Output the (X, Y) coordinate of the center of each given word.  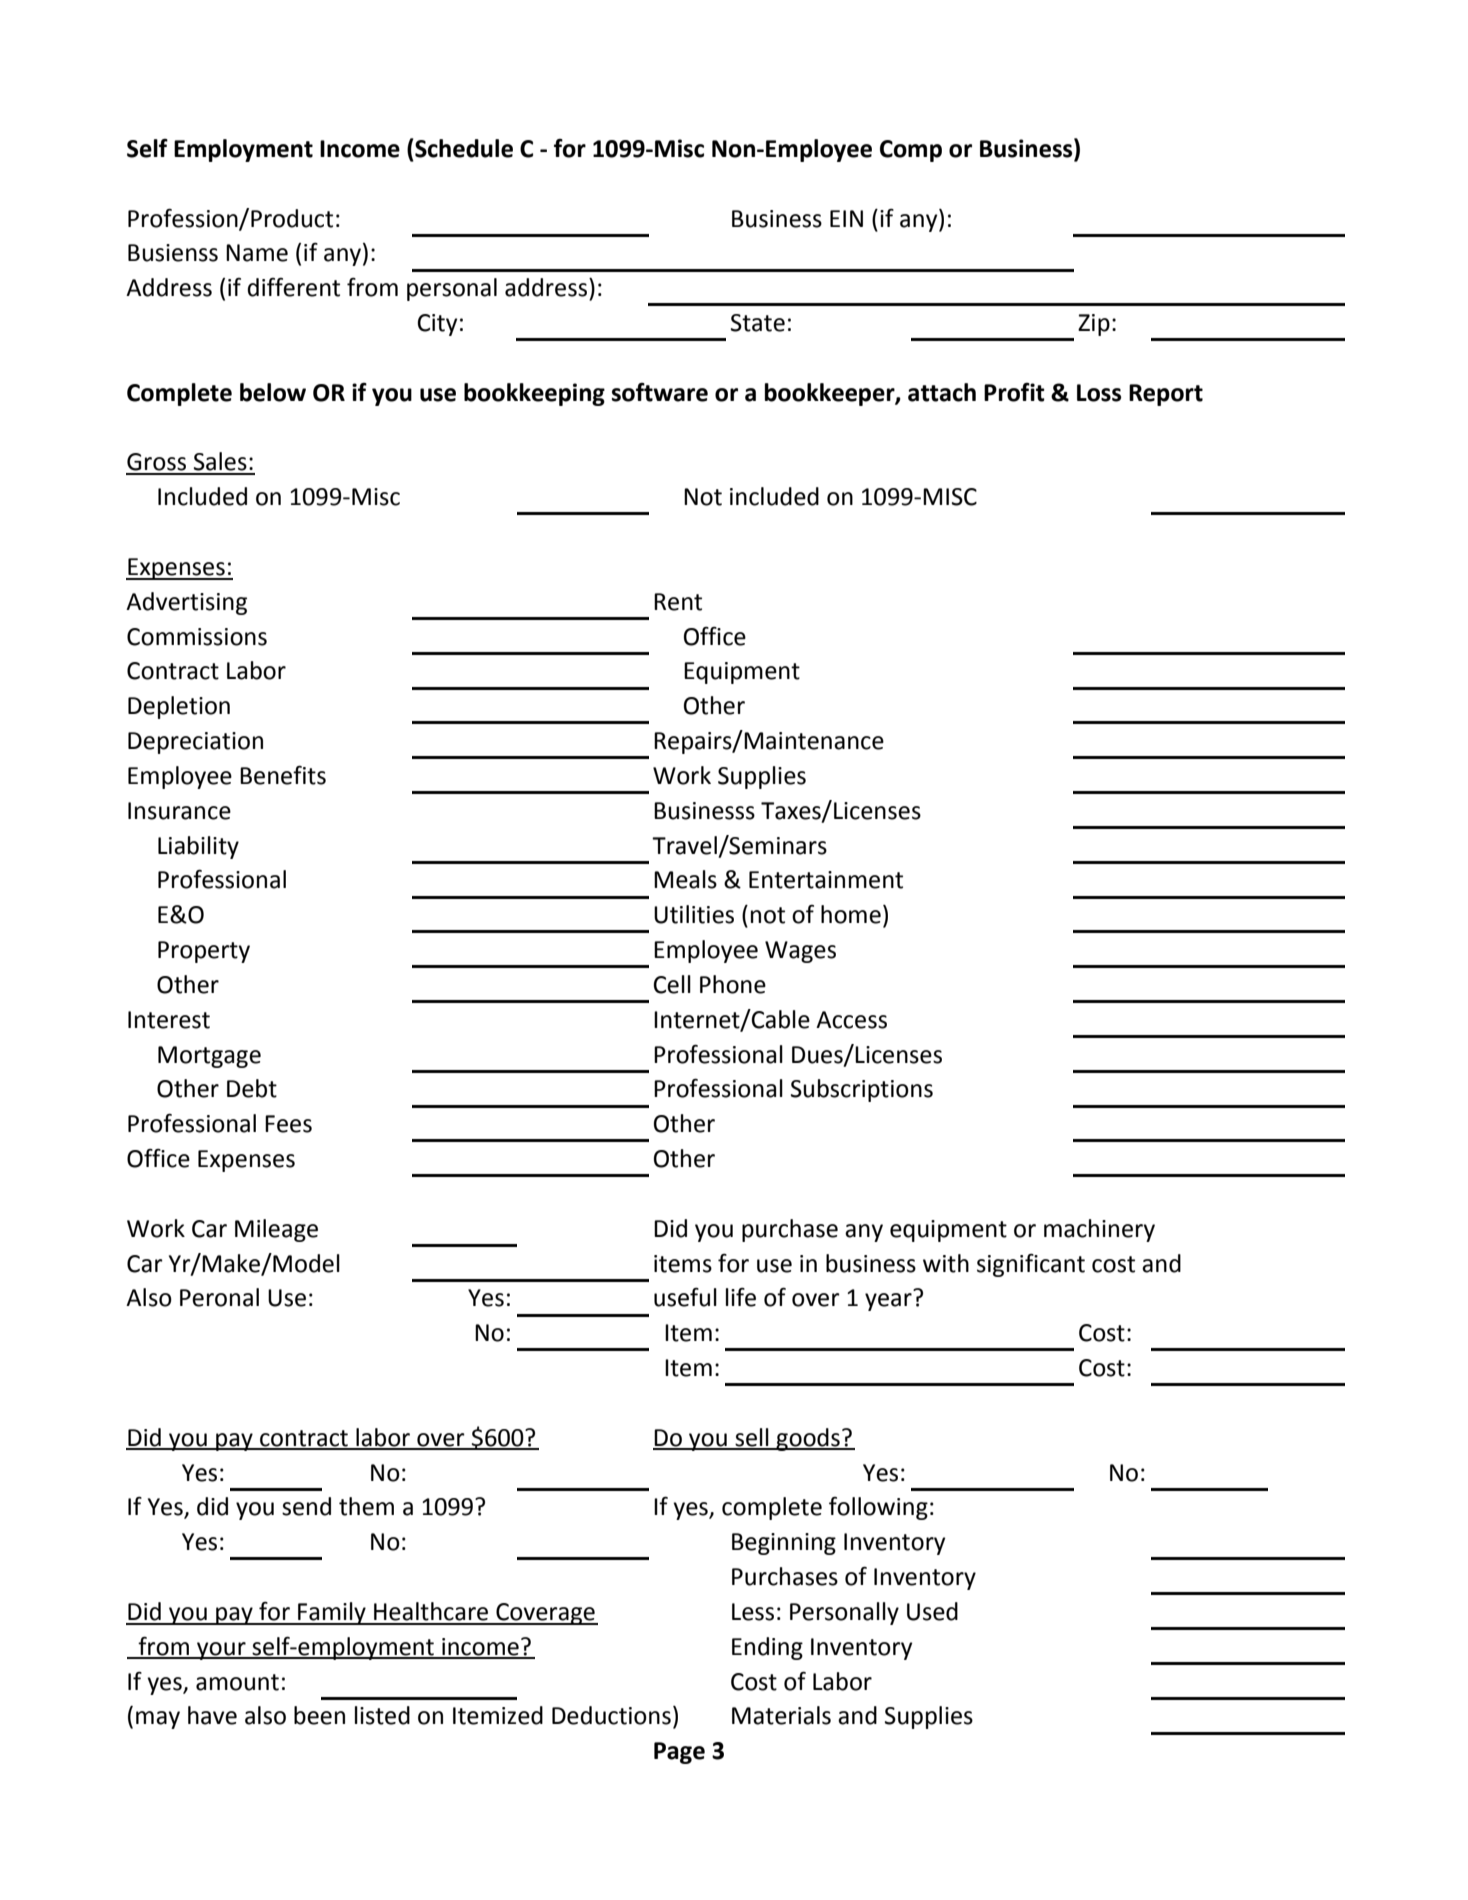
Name (257, 253)
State (758, 323)
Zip (1094, 325)
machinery (1099, 1230)
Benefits (283, 775)
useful (685, 1297)
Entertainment (826, 880)
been (319, 1715)
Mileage (276, 1230)
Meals (685, 879)
